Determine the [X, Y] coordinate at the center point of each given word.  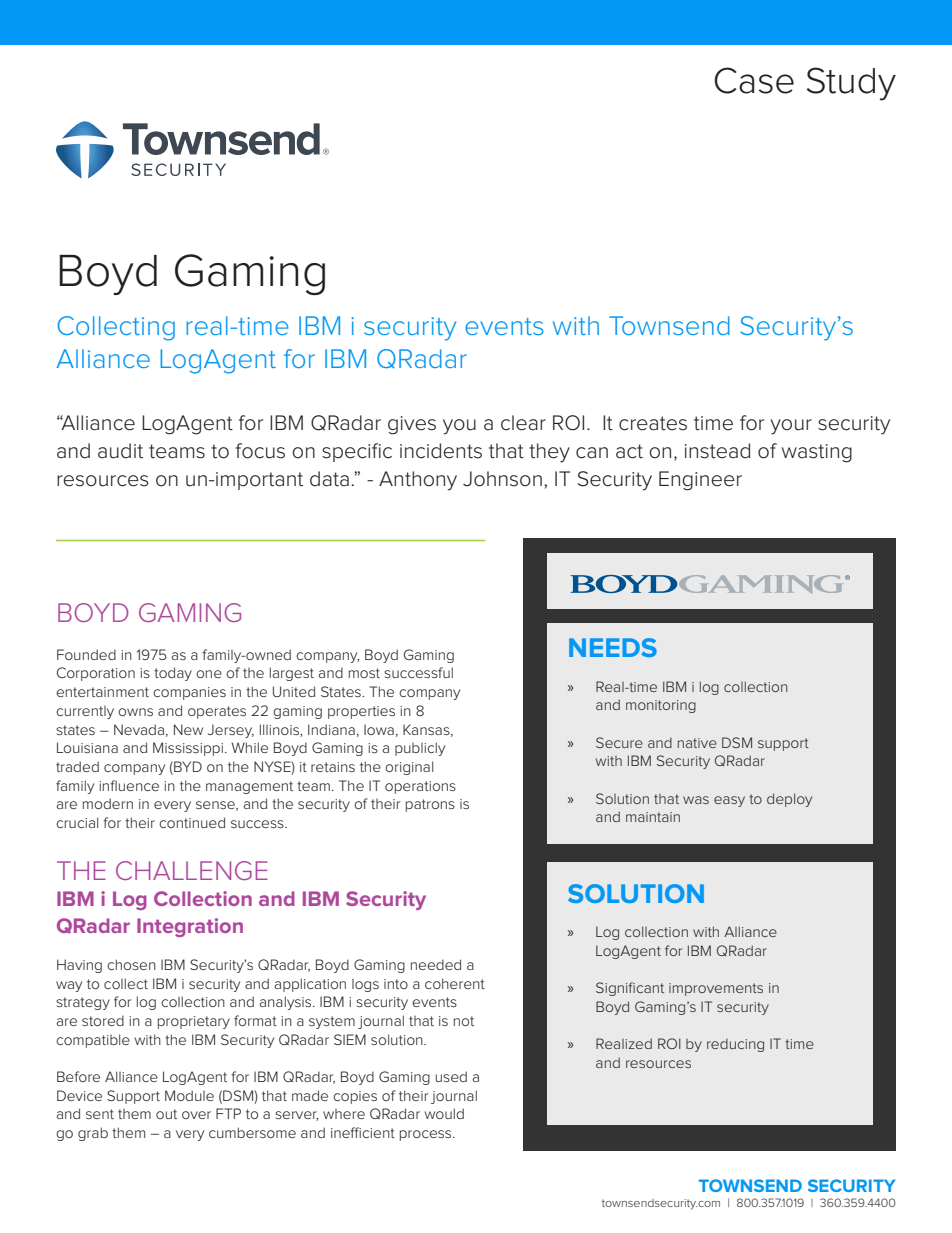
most [364, 673]
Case [754, 80]
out [166, 1114]
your [791, 427]
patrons [430, 805]
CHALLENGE [192, 870]
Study [851, 84]
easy [729, 801]
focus [260, 451]
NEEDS [613, 647]
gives [412, 425]
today [173, 674]
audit [120, 451]
